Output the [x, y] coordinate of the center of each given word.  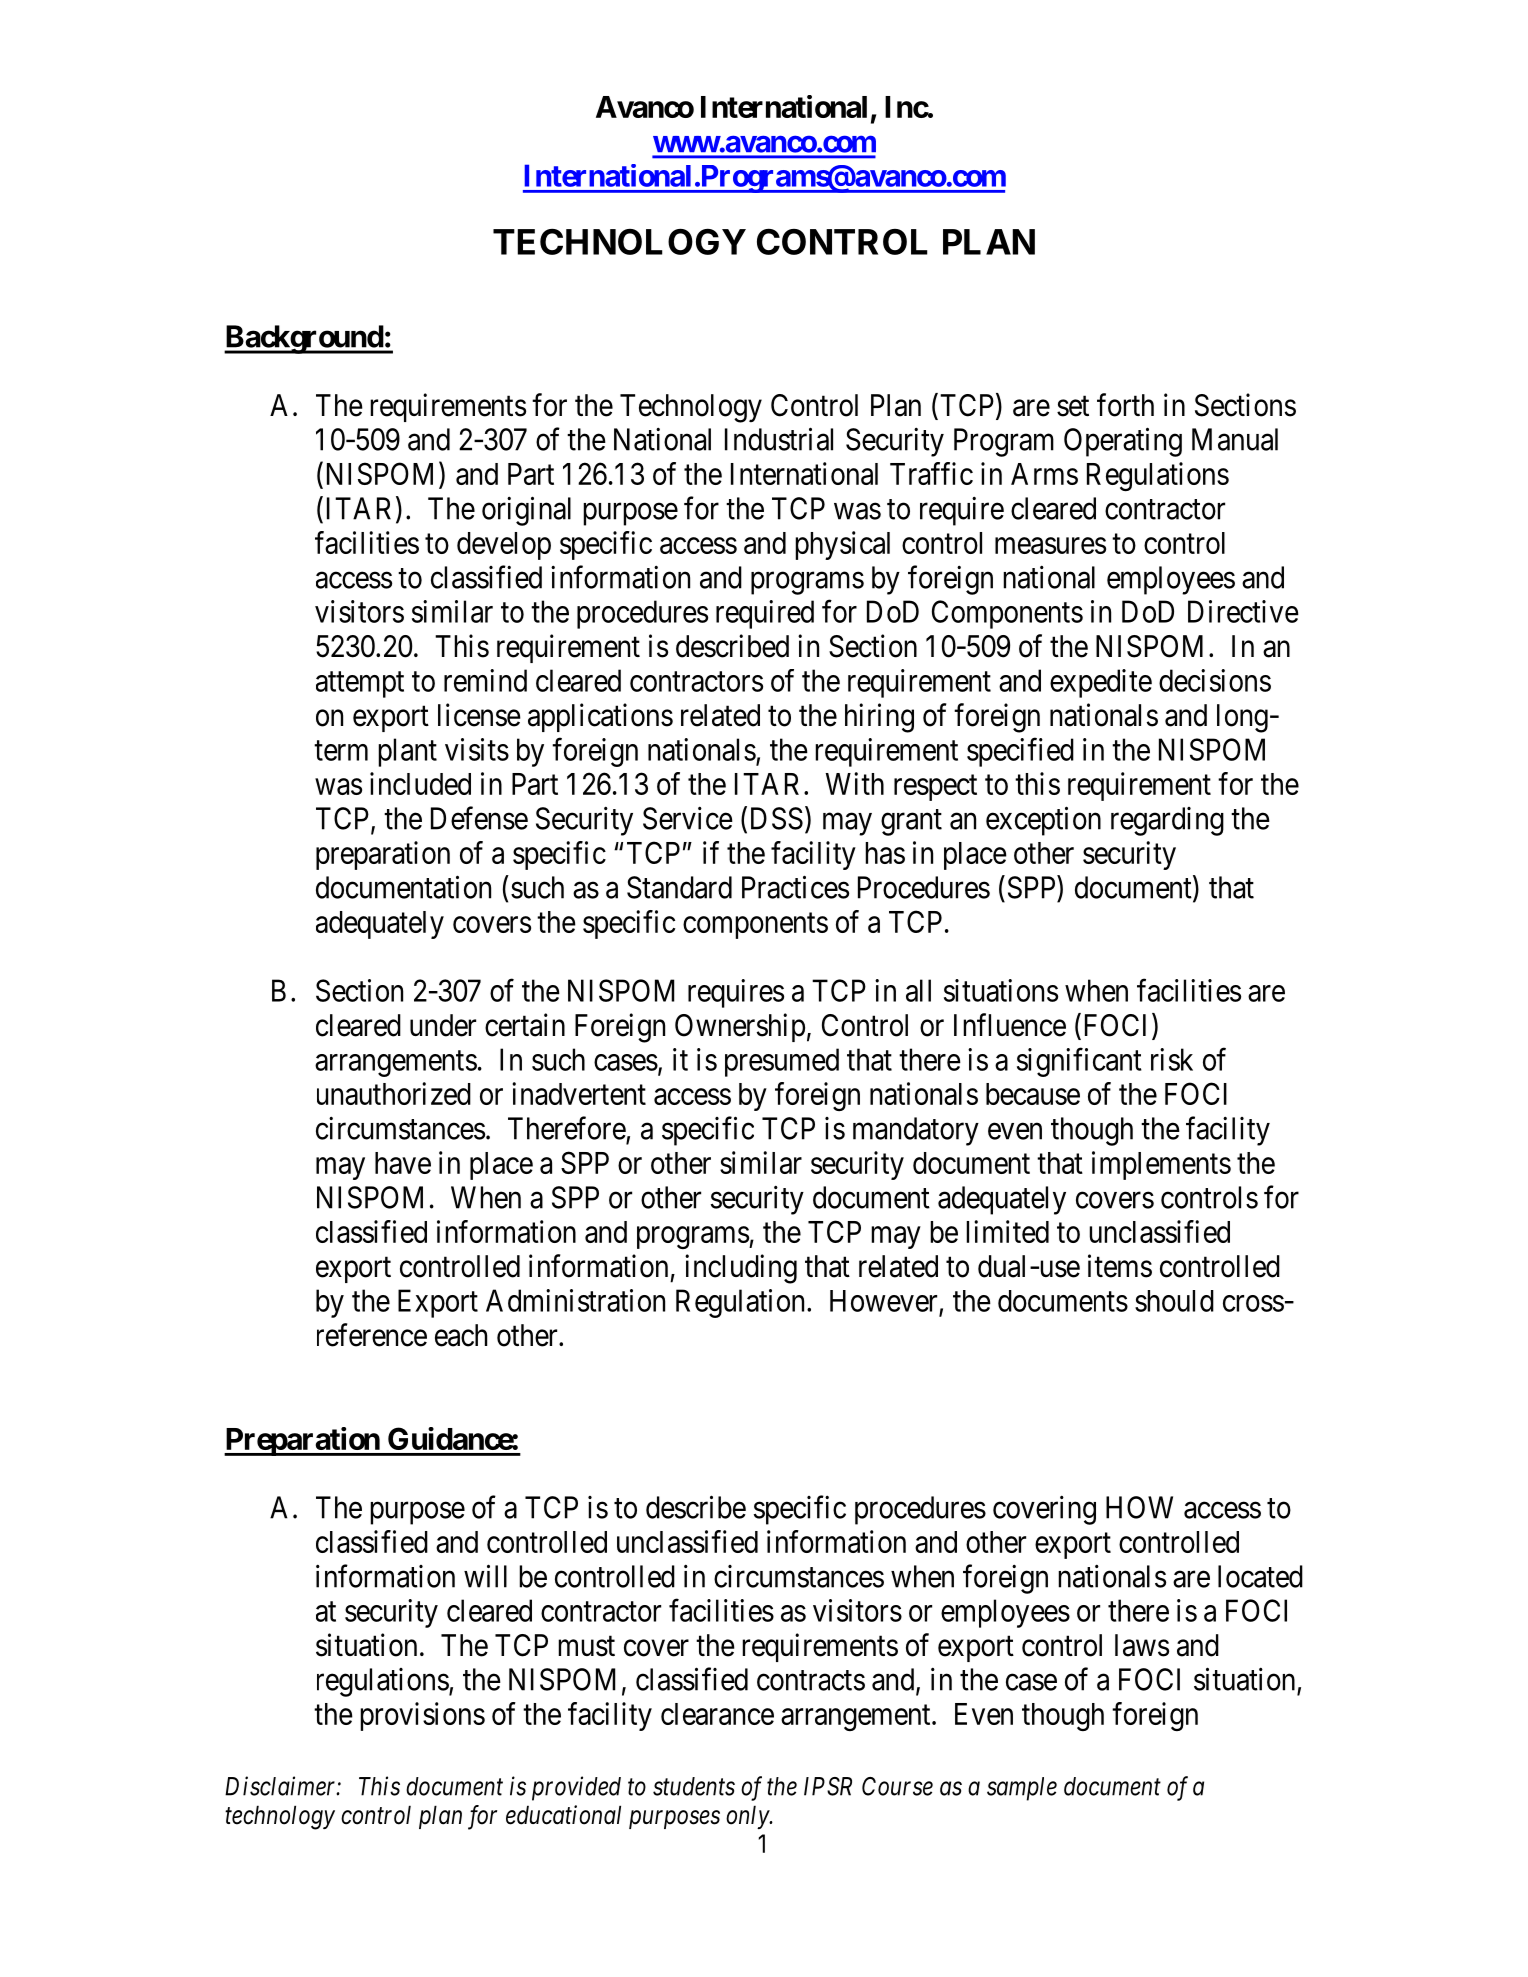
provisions [422, 1716]
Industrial [779, 439]
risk [1172, 1059]
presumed [782, 1062]
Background [304, 339]
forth [1125, 405]
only [748, 1817]
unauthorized [394, 1093]
